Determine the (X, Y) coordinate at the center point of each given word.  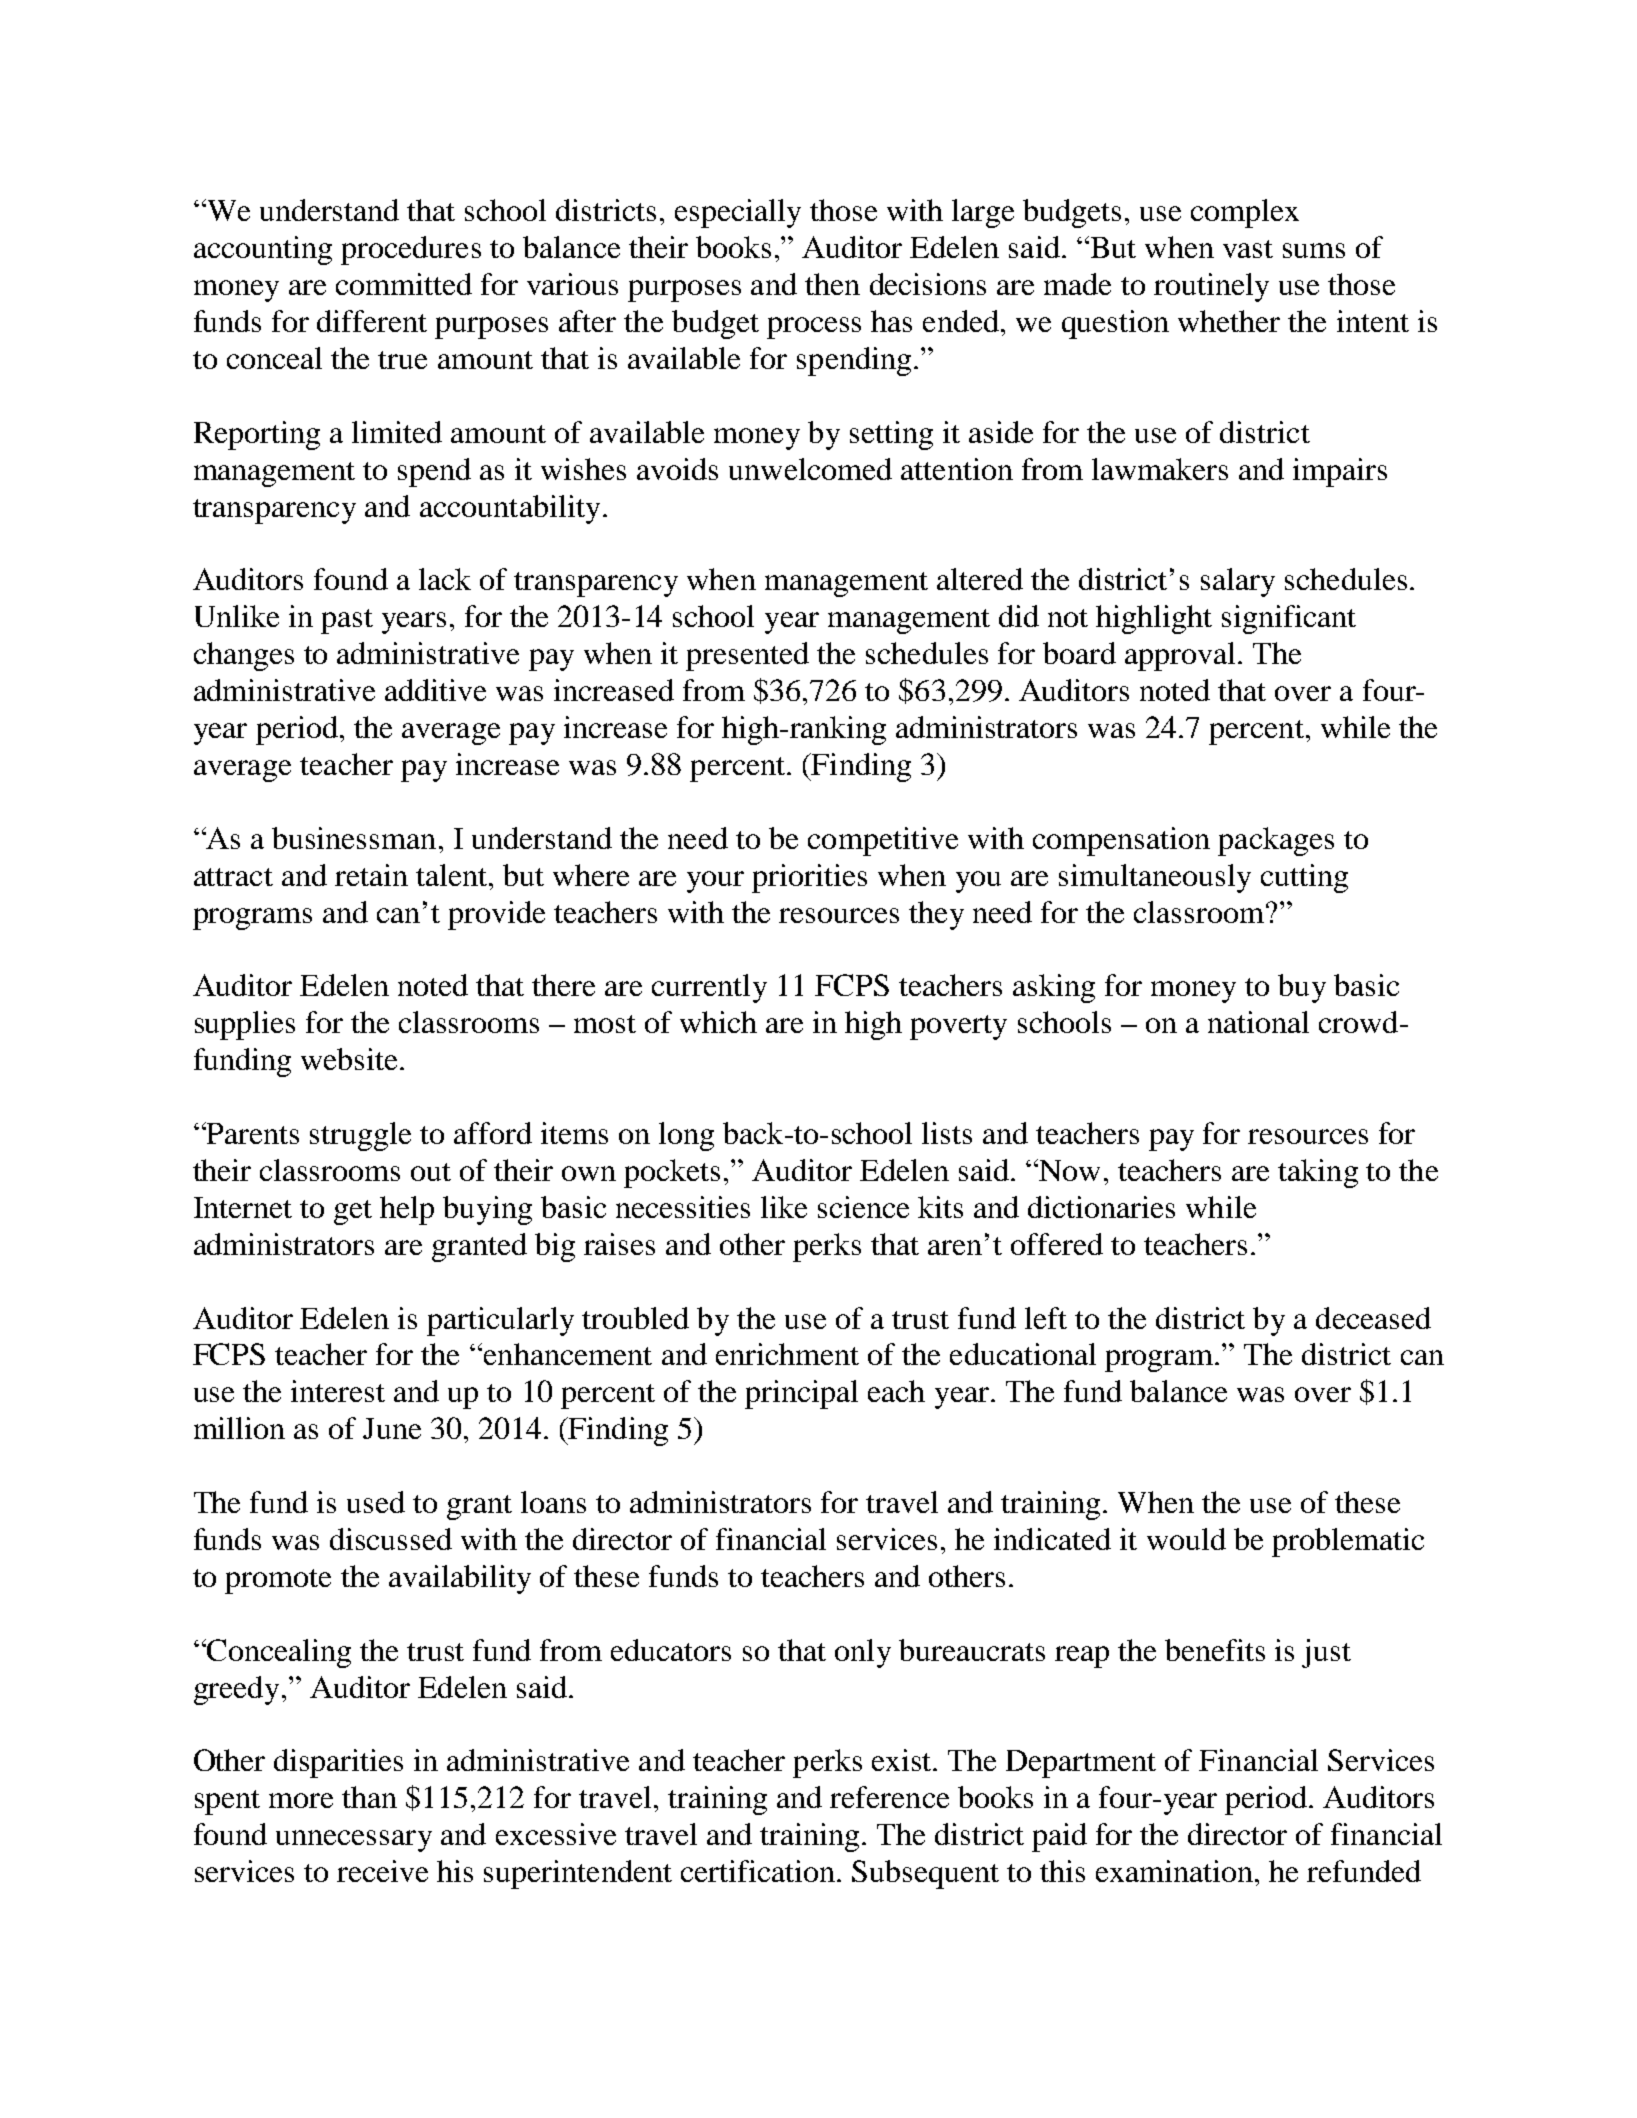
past (347, 621)
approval (1180, 656)
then (832, 284)
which (718, 1022)
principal (801, 1394)
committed (404, 284)
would (1186, 1539)
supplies (245, 1025)
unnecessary (354, 1841)
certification (758, 1871)
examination (1174, 1871)
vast (1248, 249)
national (1258, 1022)
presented (747, 656)
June (392, 1428)
